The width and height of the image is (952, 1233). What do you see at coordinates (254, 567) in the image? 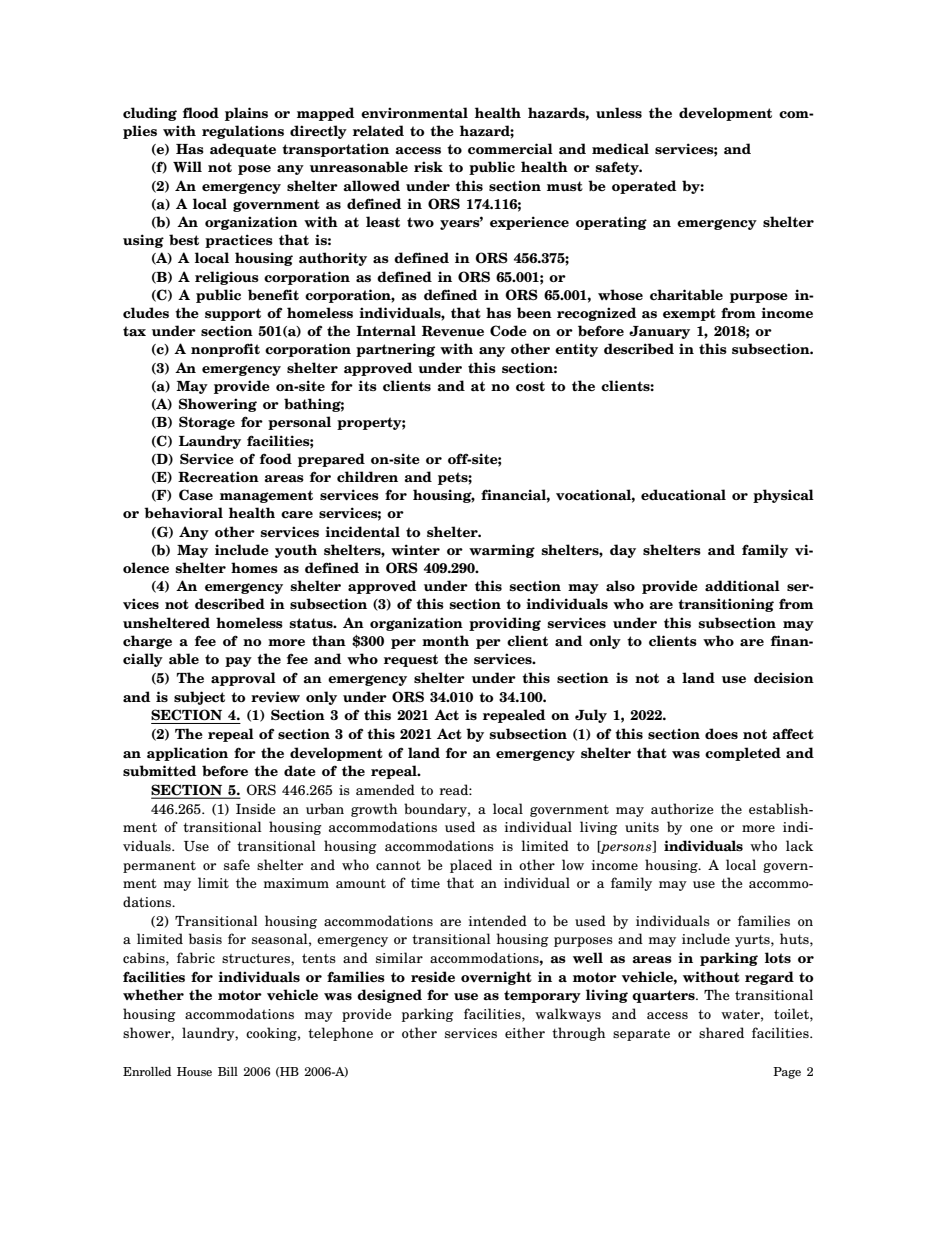
I see `homes` at bounding box center [254, 567].
